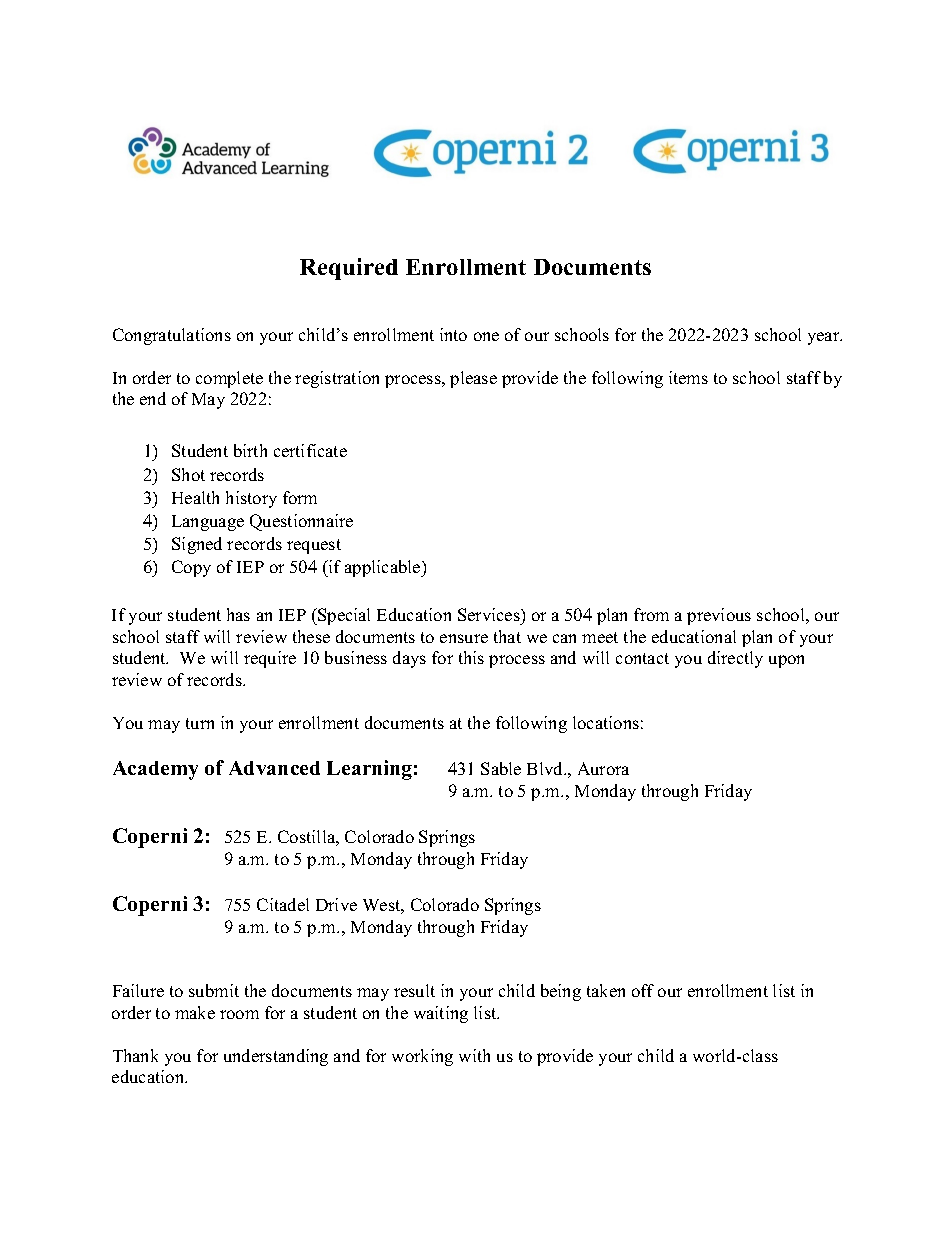  Describe the element at coordinates (471, 657) in the page. I see `this` at that location.
